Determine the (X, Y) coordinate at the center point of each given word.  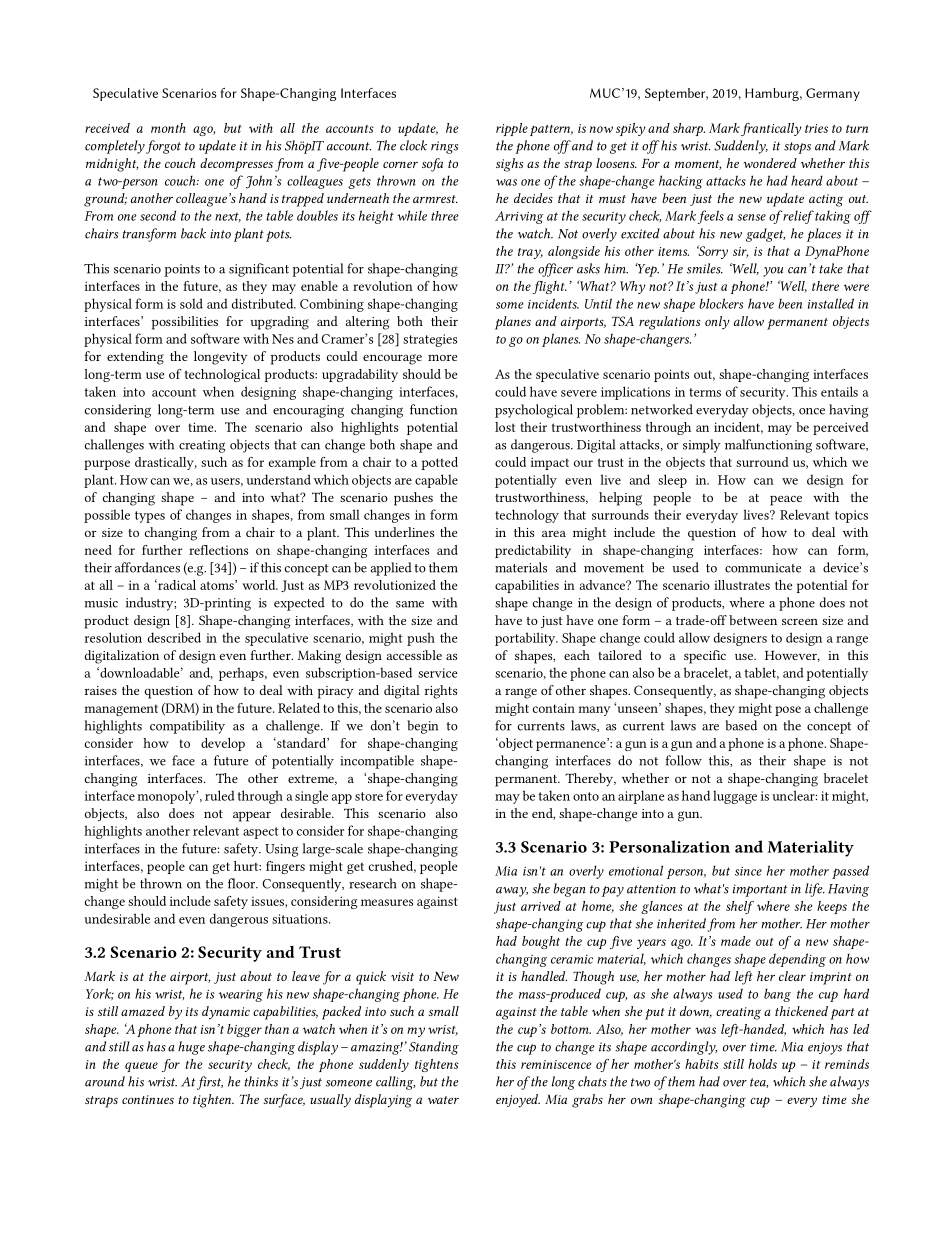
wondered (770, 163)
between (753, 620)
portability (526, 639)
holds (762, 1064)
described (174, 637)
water (443, 1100)
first (210, 1083)
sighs (509, 165)
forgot (163, 147)
